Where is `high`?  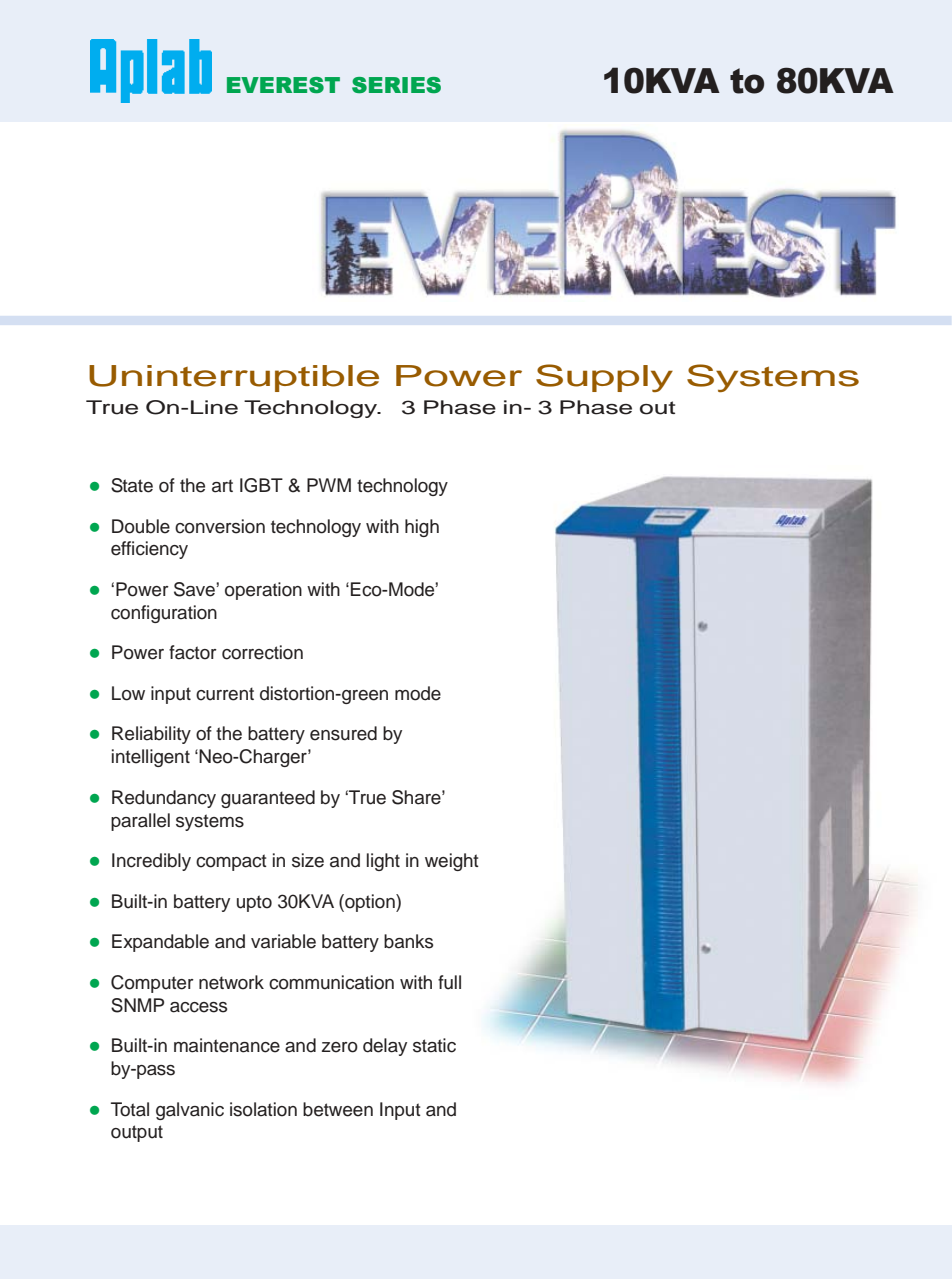 high is located at coordinates (422, 528).
